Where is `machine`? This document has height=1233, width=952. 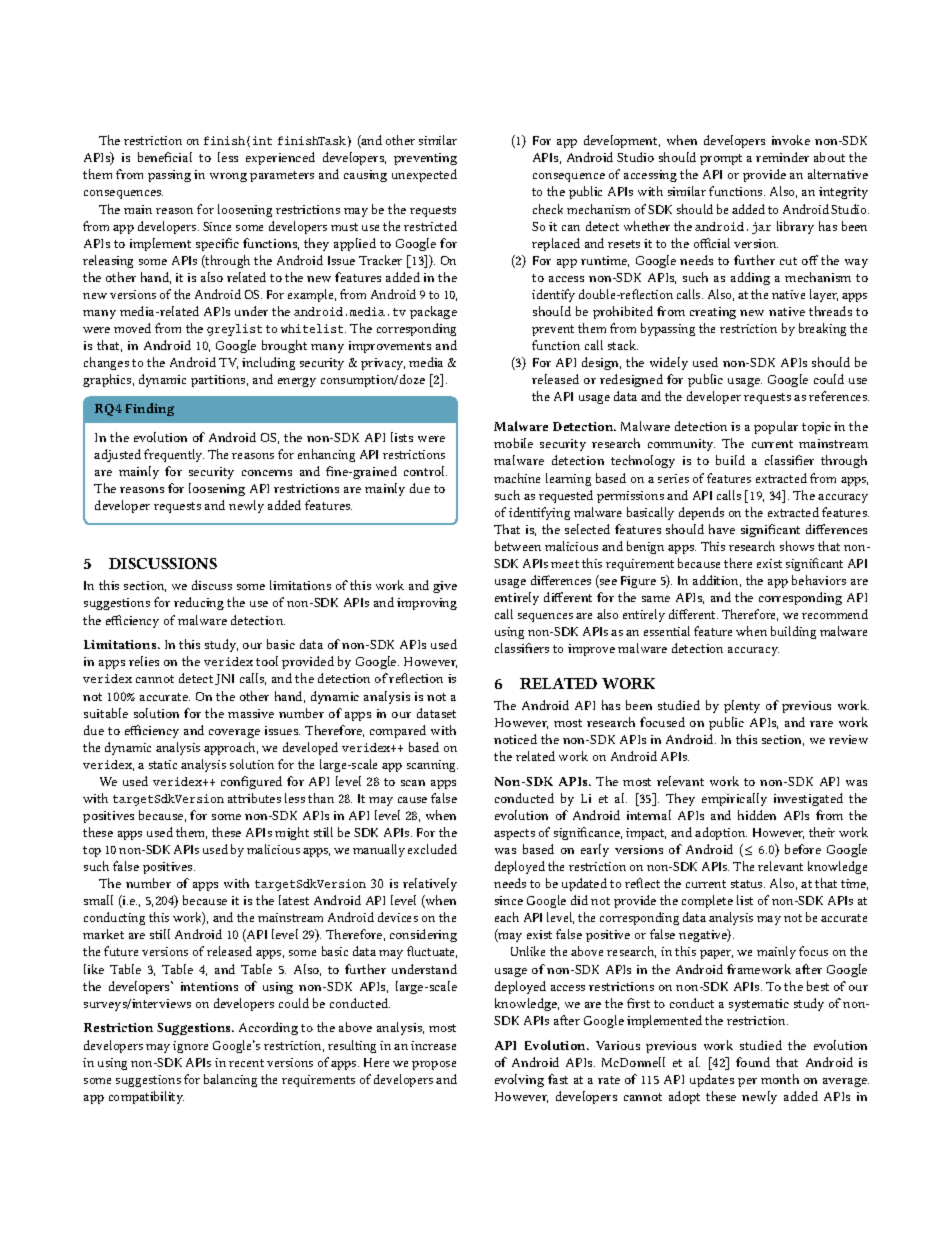 machine is located at coordinates (517, 478).
